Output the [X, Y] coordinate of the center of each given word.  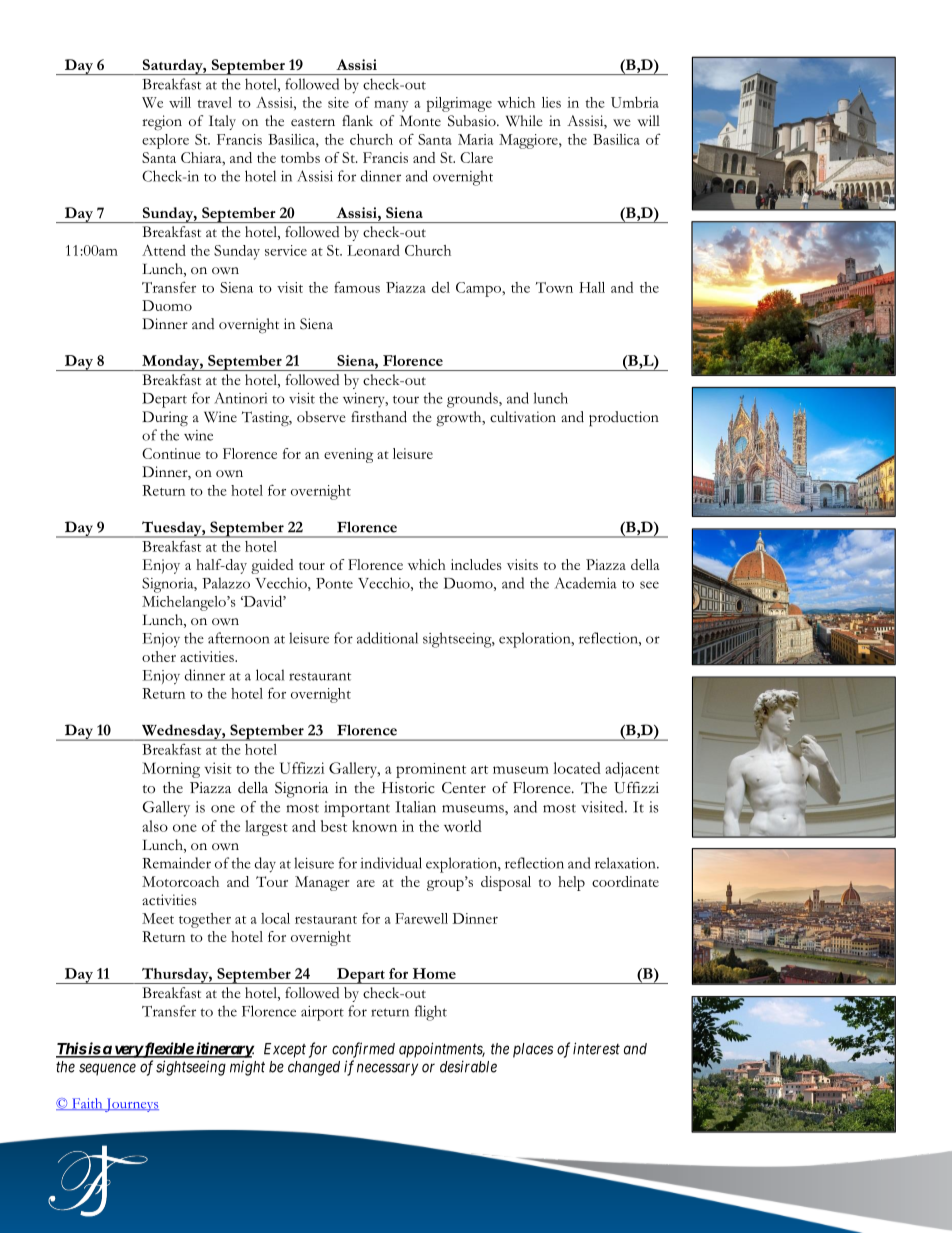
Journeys [131, 1105]
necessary [387, 1069]
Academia [586, 583]
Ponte [334, 583]
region [162, 123]
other [159, 656]
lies [551, 102]
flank [357, 120]
